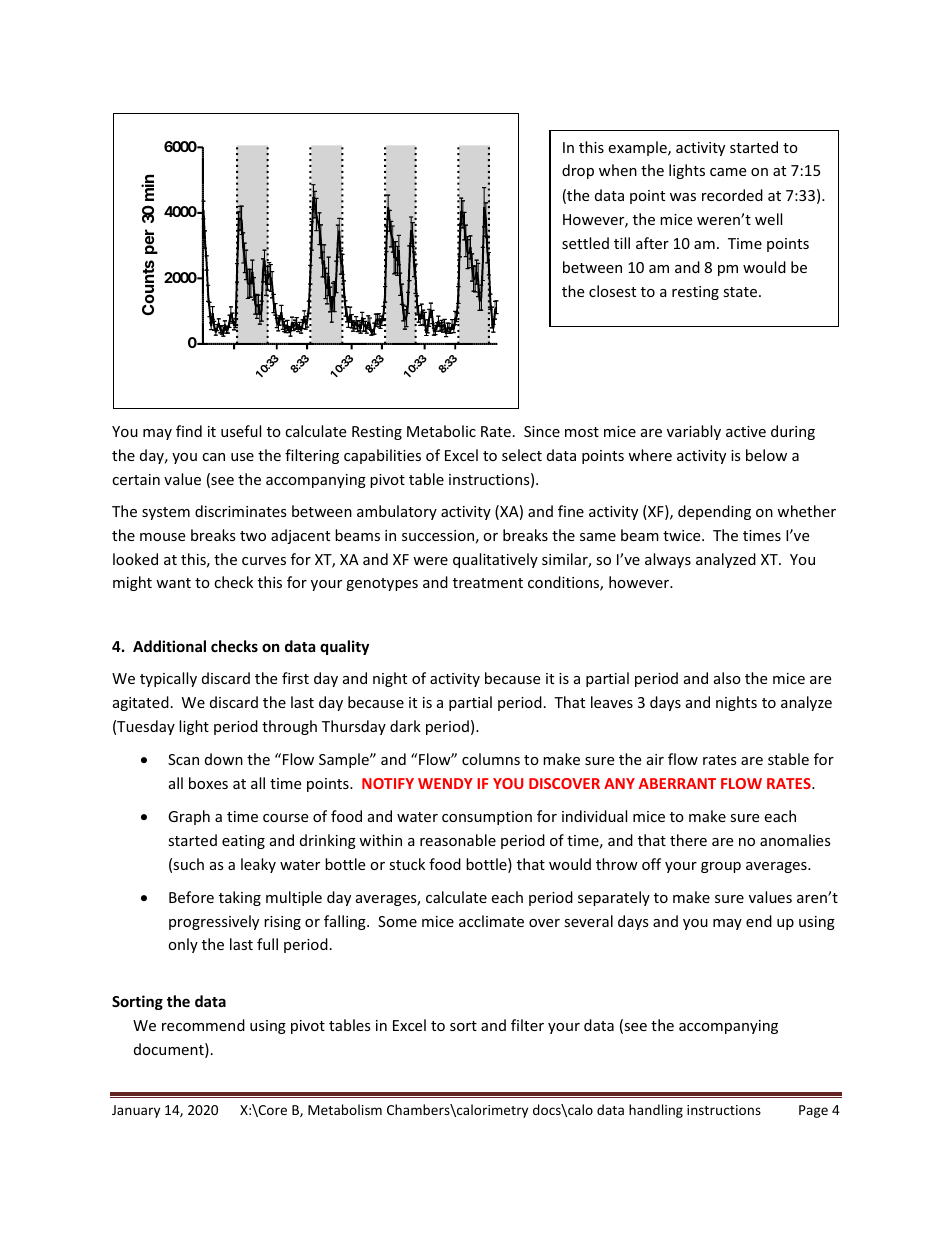 Image resolution: width=952 pixels, height=1233 pixels. What do you see at coordinates (727, 678) in the document?
I see `also` at bounding box center [727, 678].
